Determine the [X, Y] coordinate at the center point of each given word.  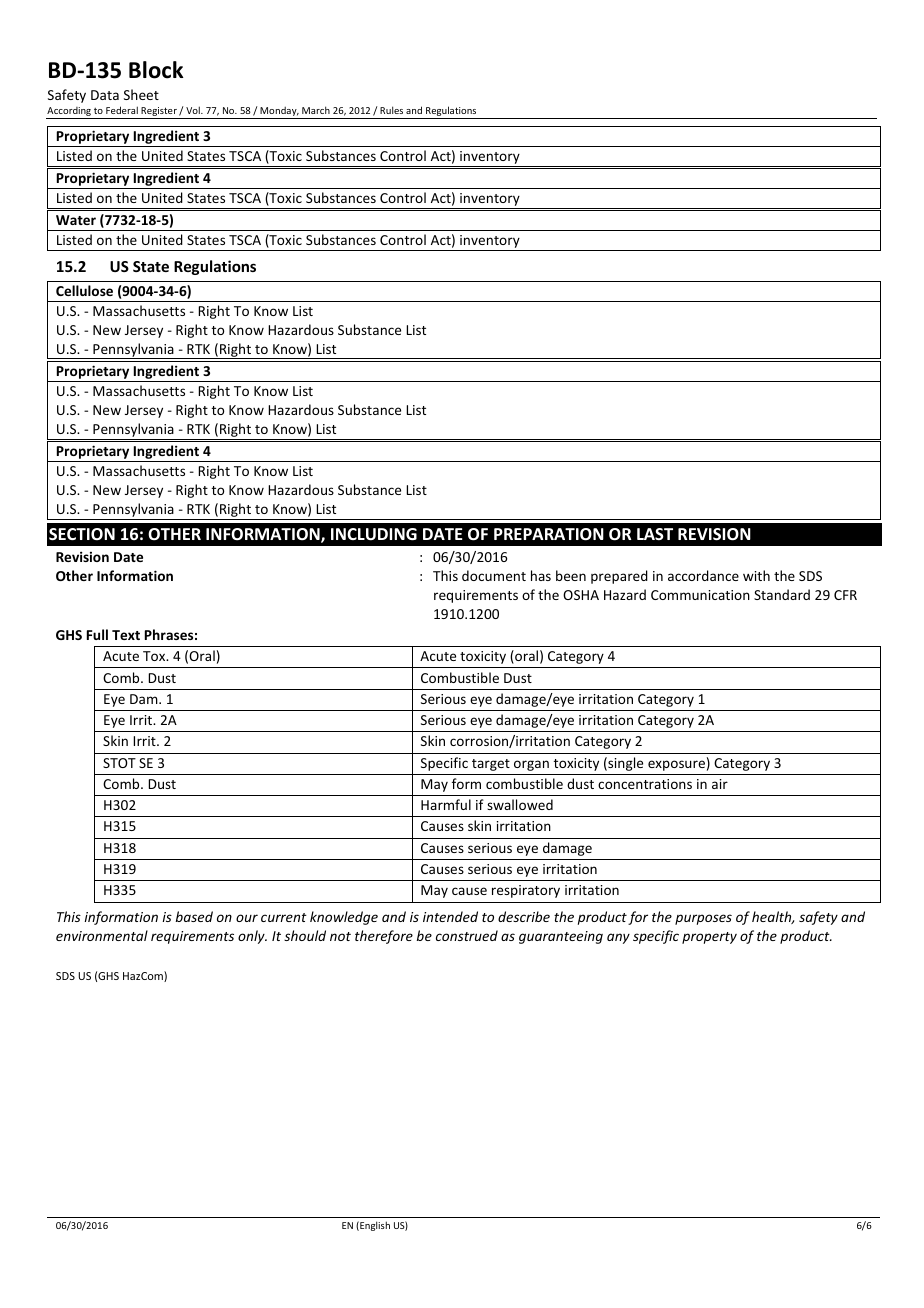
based [194, 916]
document [494, 575]
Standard [782, 594]
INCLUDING [374, 534]
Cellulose [84, 290]
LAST [655, 534]
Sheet [141, 94]
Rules [391, 110]
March [316, 110]
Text [126, 635]
